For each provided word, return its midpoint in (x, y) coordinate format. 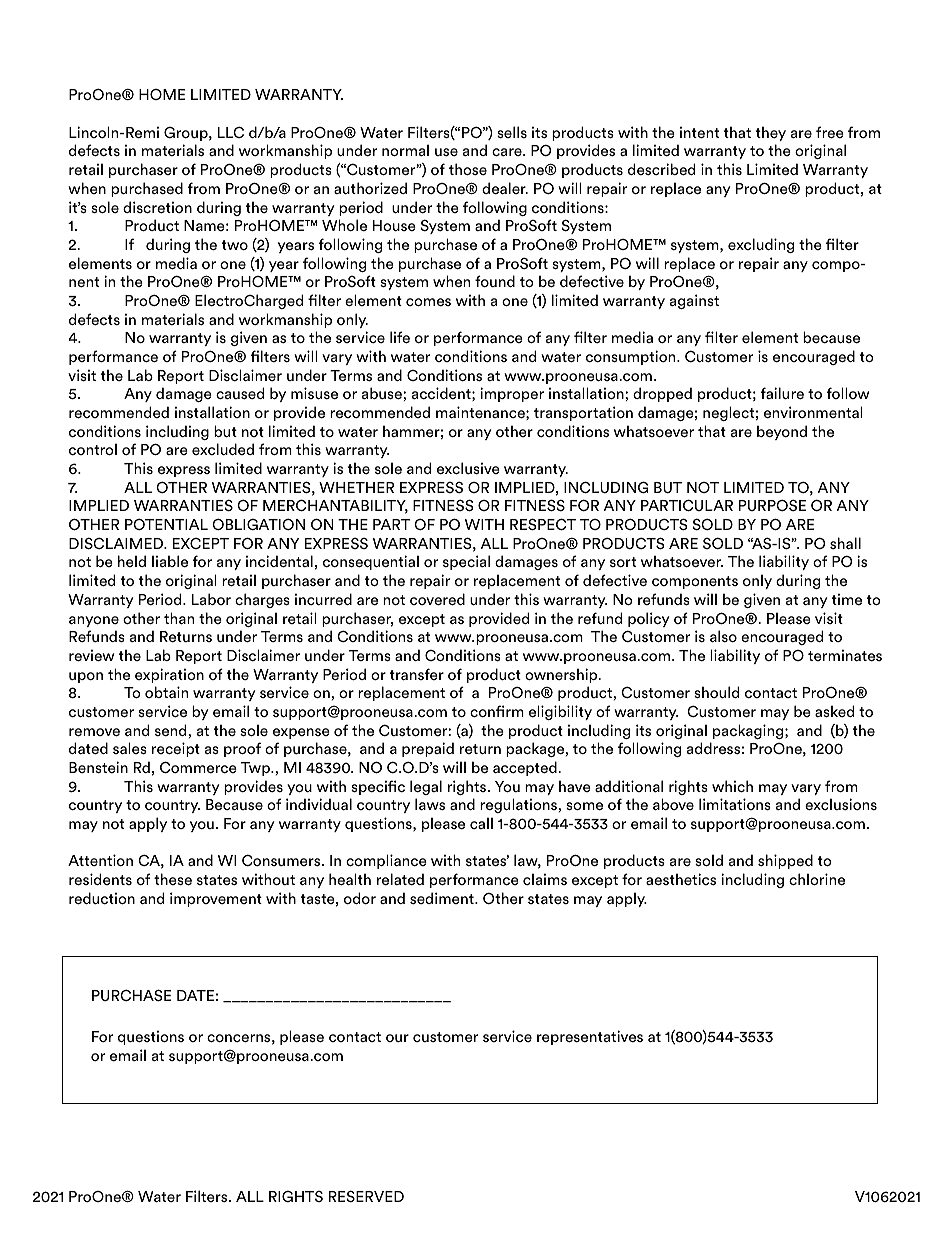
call (481, 823)
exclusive (468, 468)
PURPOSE (772, 505)
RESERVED (366, 1196)
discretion (157, 207)
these (173, 879)
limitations (735, 804)
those (468, 169)
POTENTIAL (166, 524)
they (771, 133)
